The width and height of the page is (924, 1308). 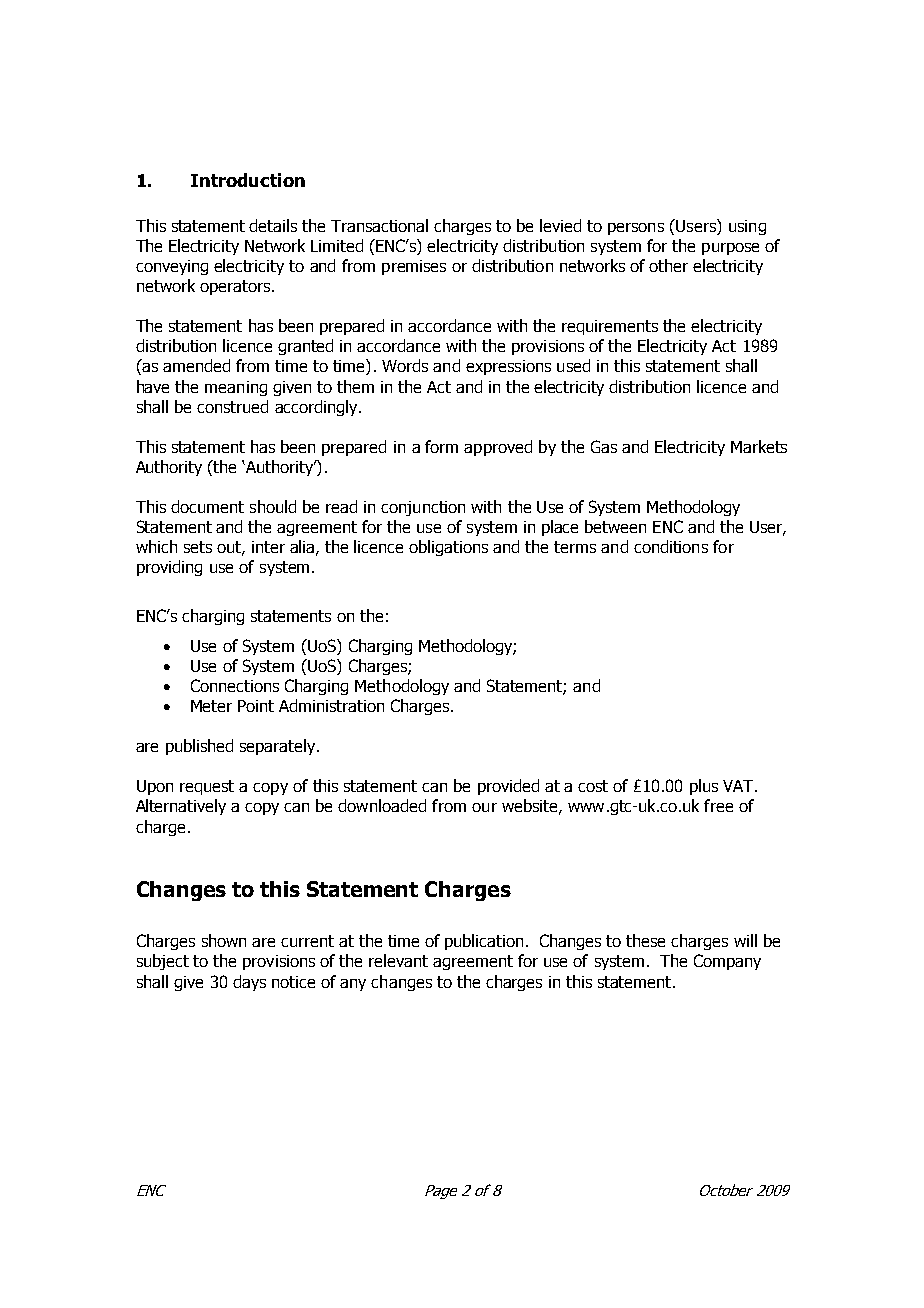 What do you see at coordinates (484, 807) in the page?
I see `our` at bounding box center [484, 807].
